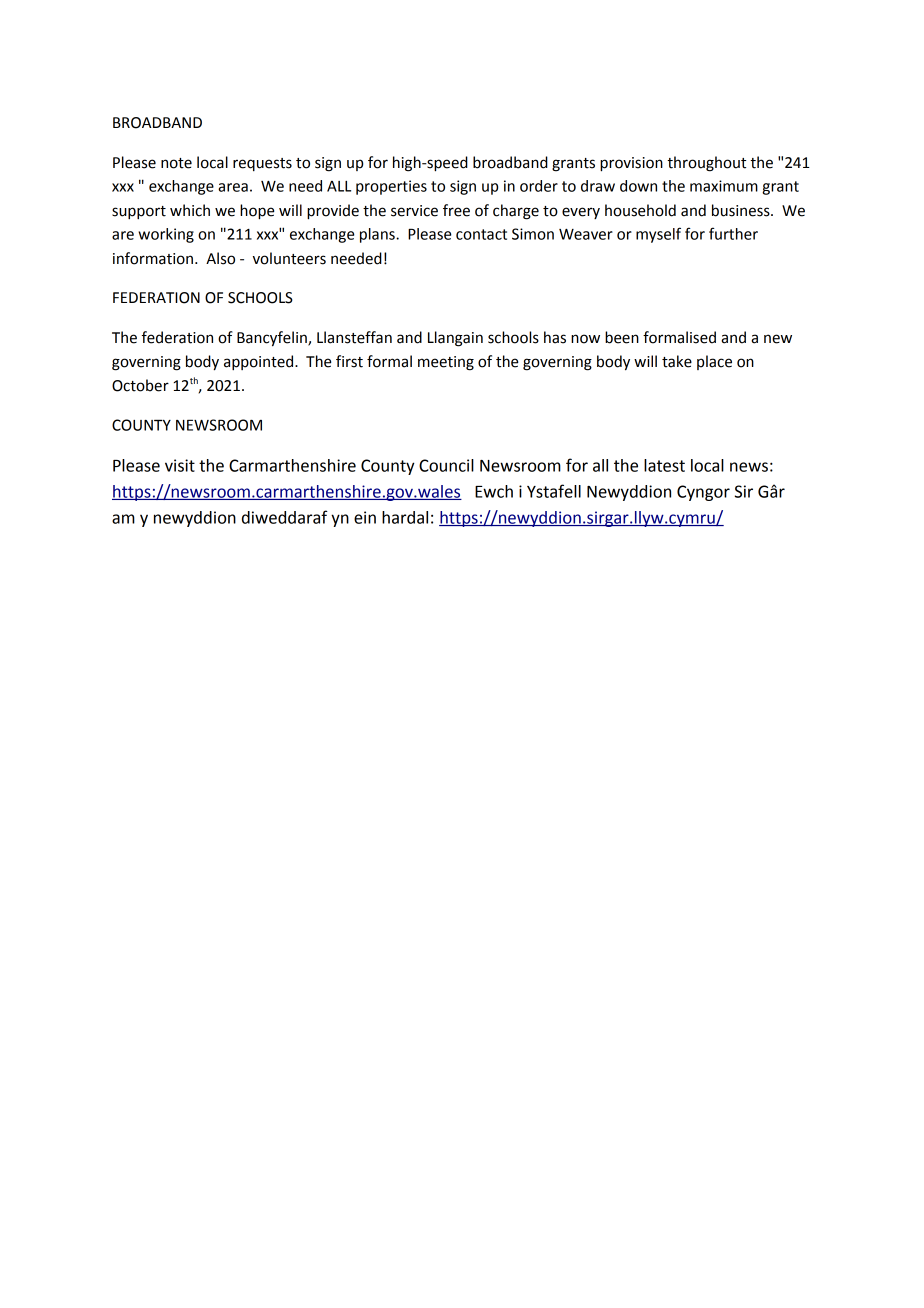  Describe the element at coordinates (180, 465) in the screenshot. I see `visit` at that location.
